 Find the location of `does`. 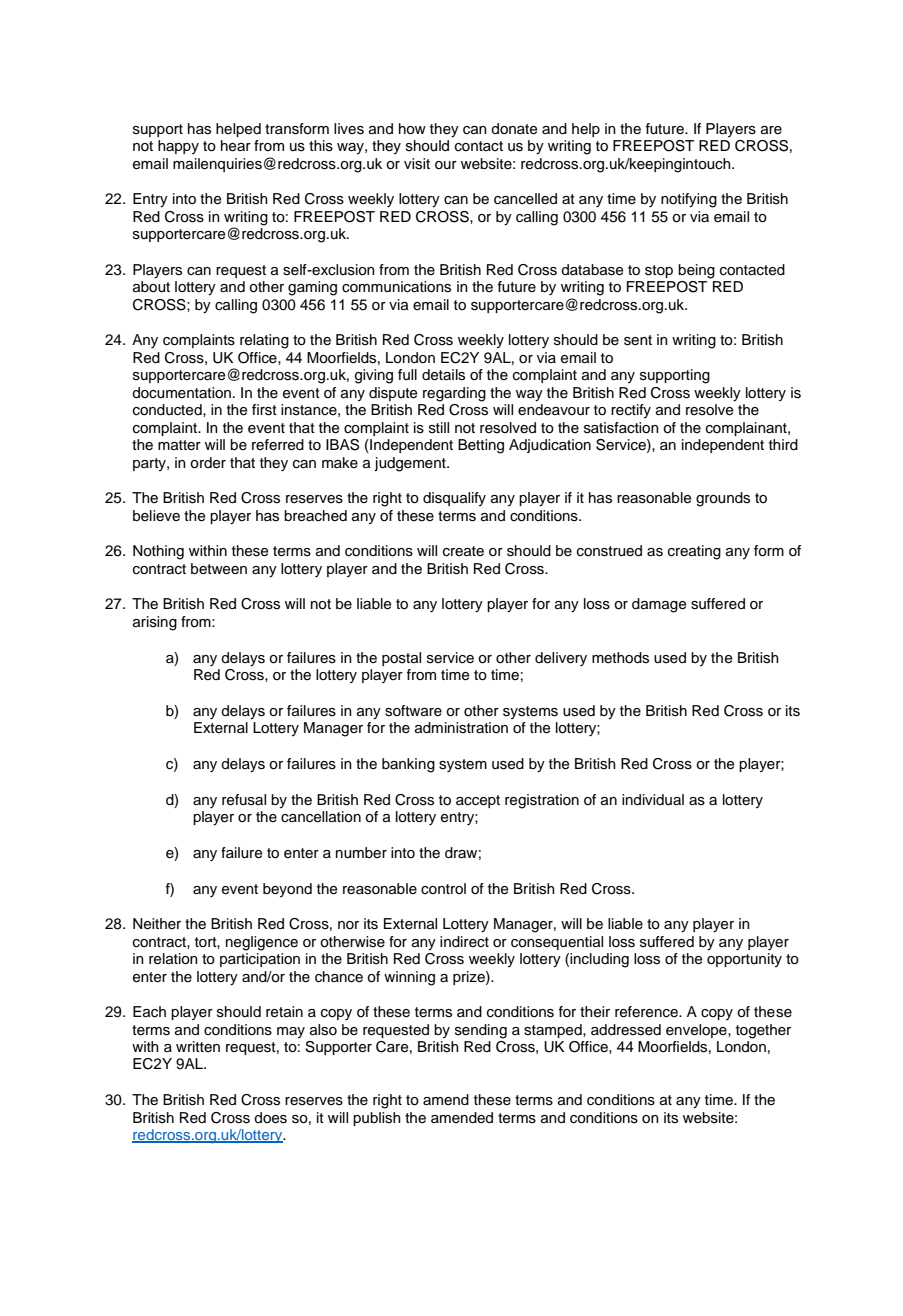

does is located at coordinates (270, 1118).
